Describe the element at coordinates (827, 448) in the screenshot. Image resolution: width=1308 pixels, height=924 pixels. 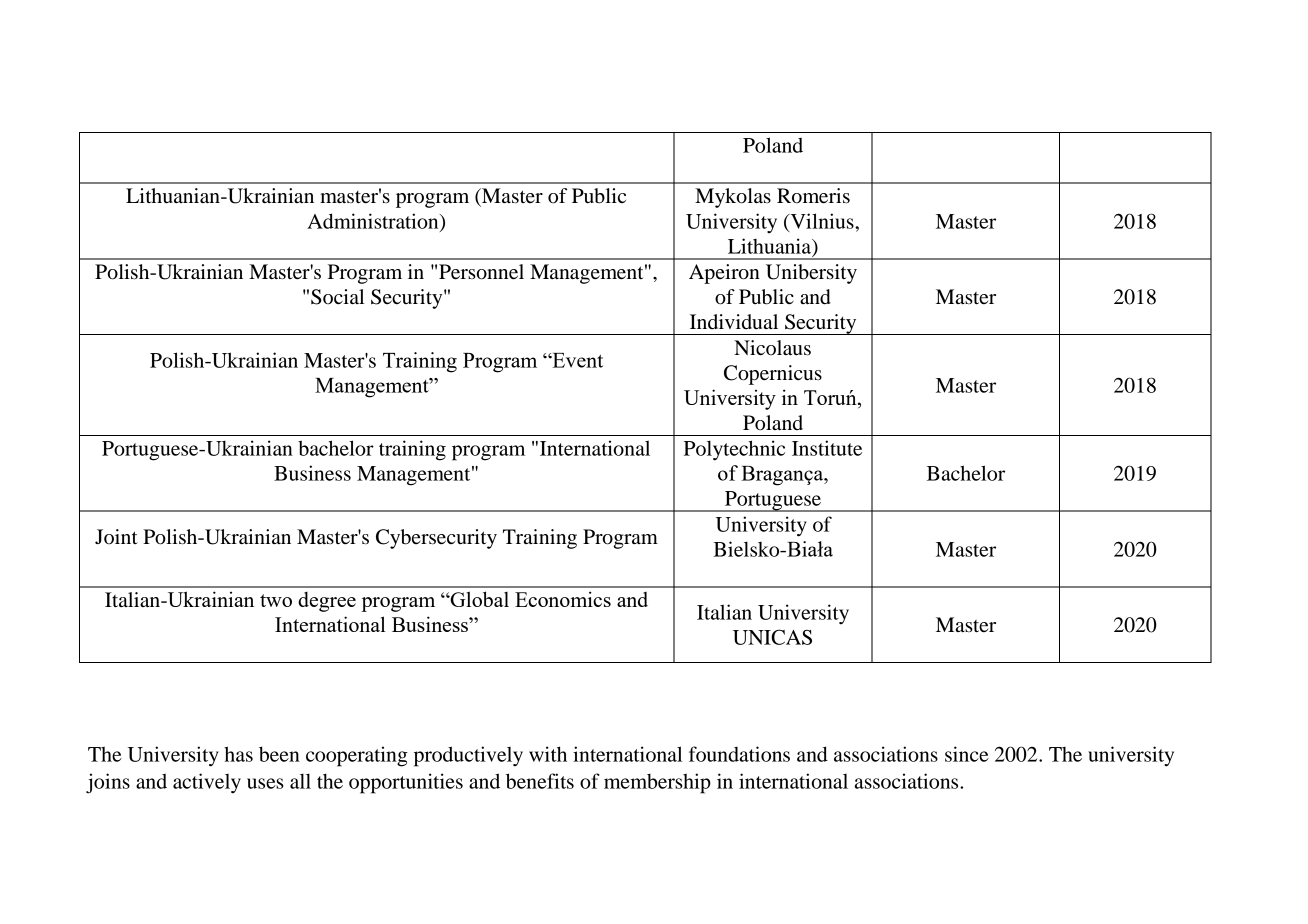
I see `Institute` at that location.
